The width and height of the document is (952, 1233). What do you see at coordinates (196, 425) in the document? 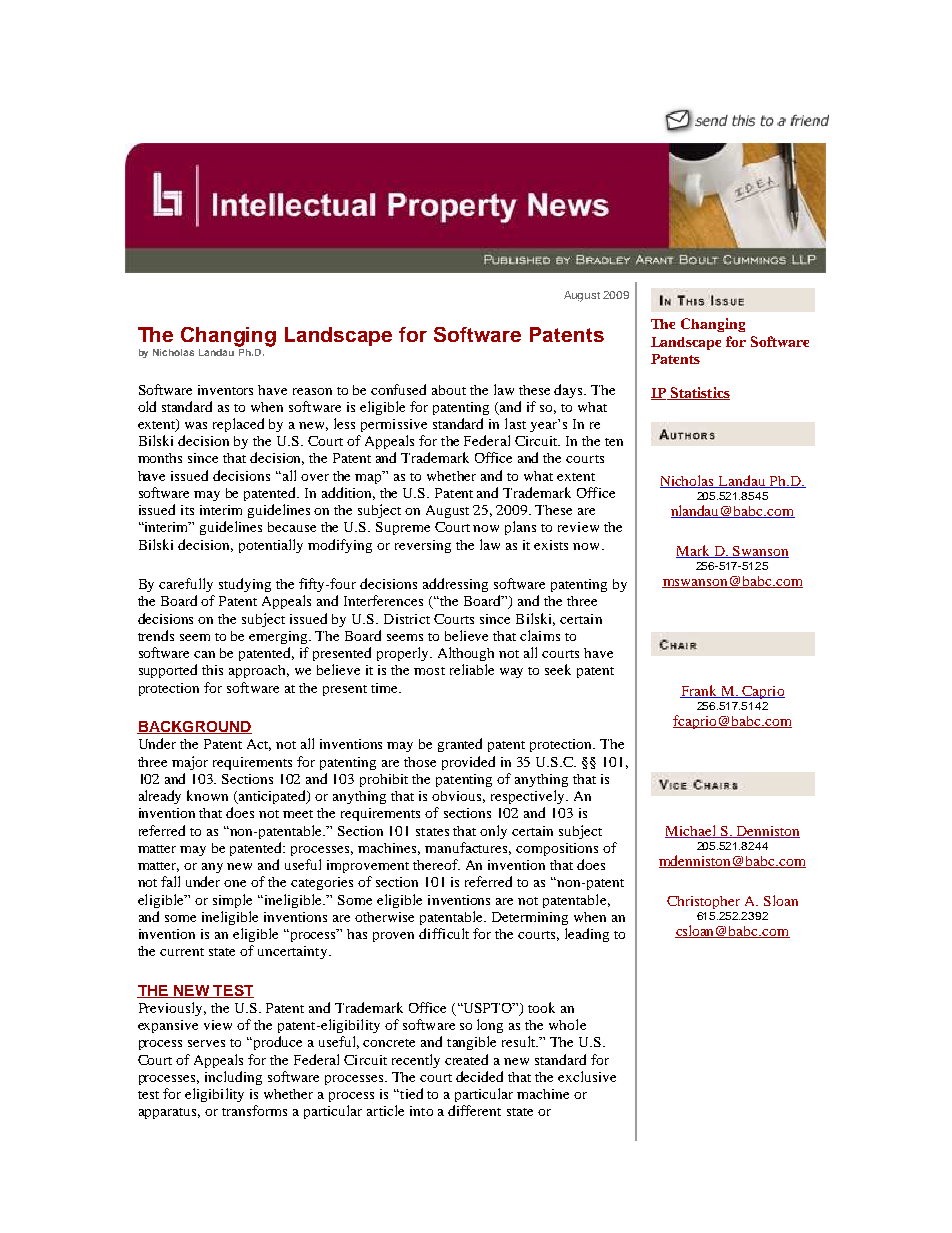
I see `was` at bounding box center [196, 425].
